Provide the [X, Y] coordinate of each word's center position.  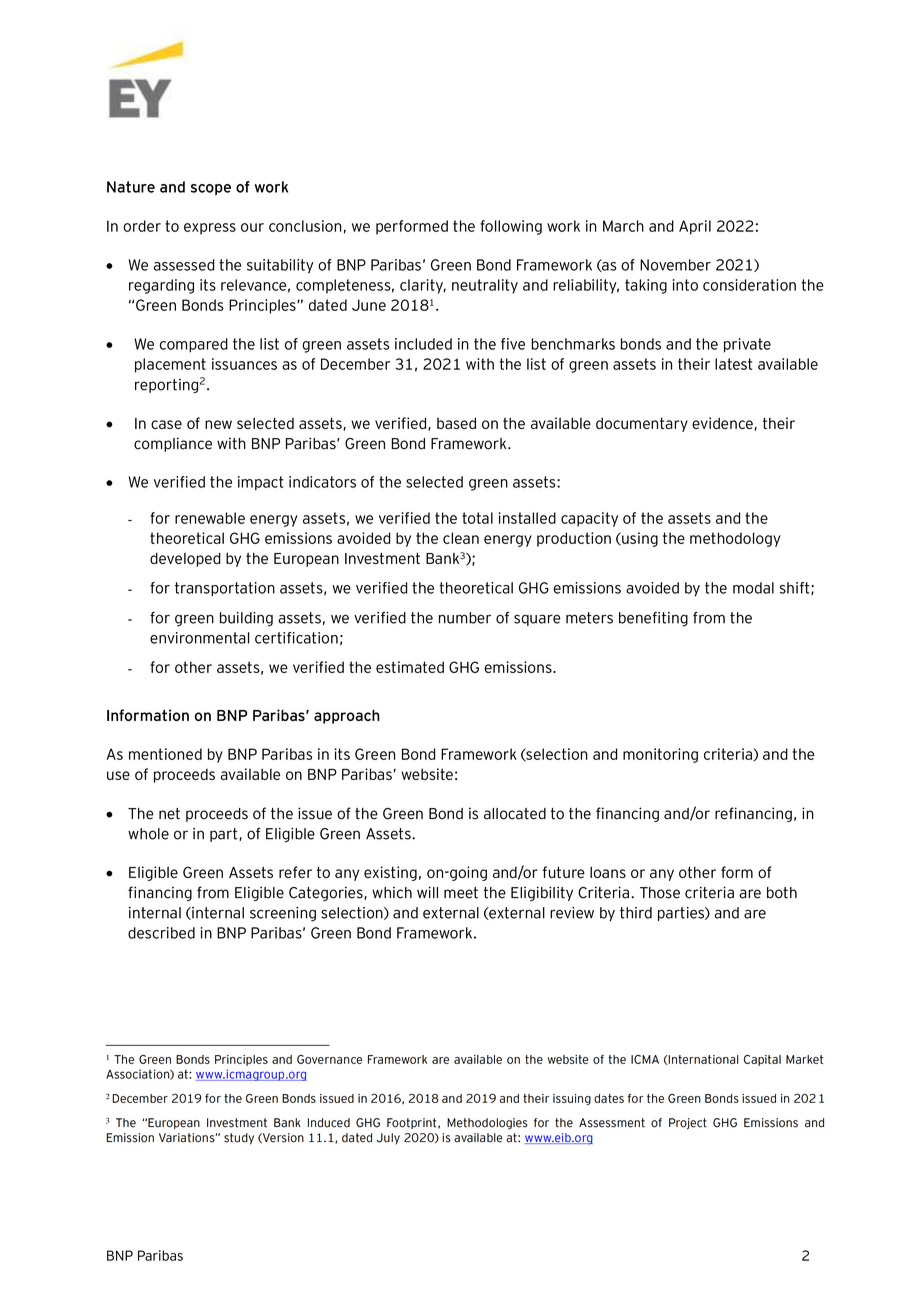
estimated [410, 667]
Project [688, 1124]
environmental [199, 638]
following [511, 227]
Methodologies [487, 1124]
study [239, 1139]
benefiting [653, 619]
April [695, 227]
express [210, 229]
